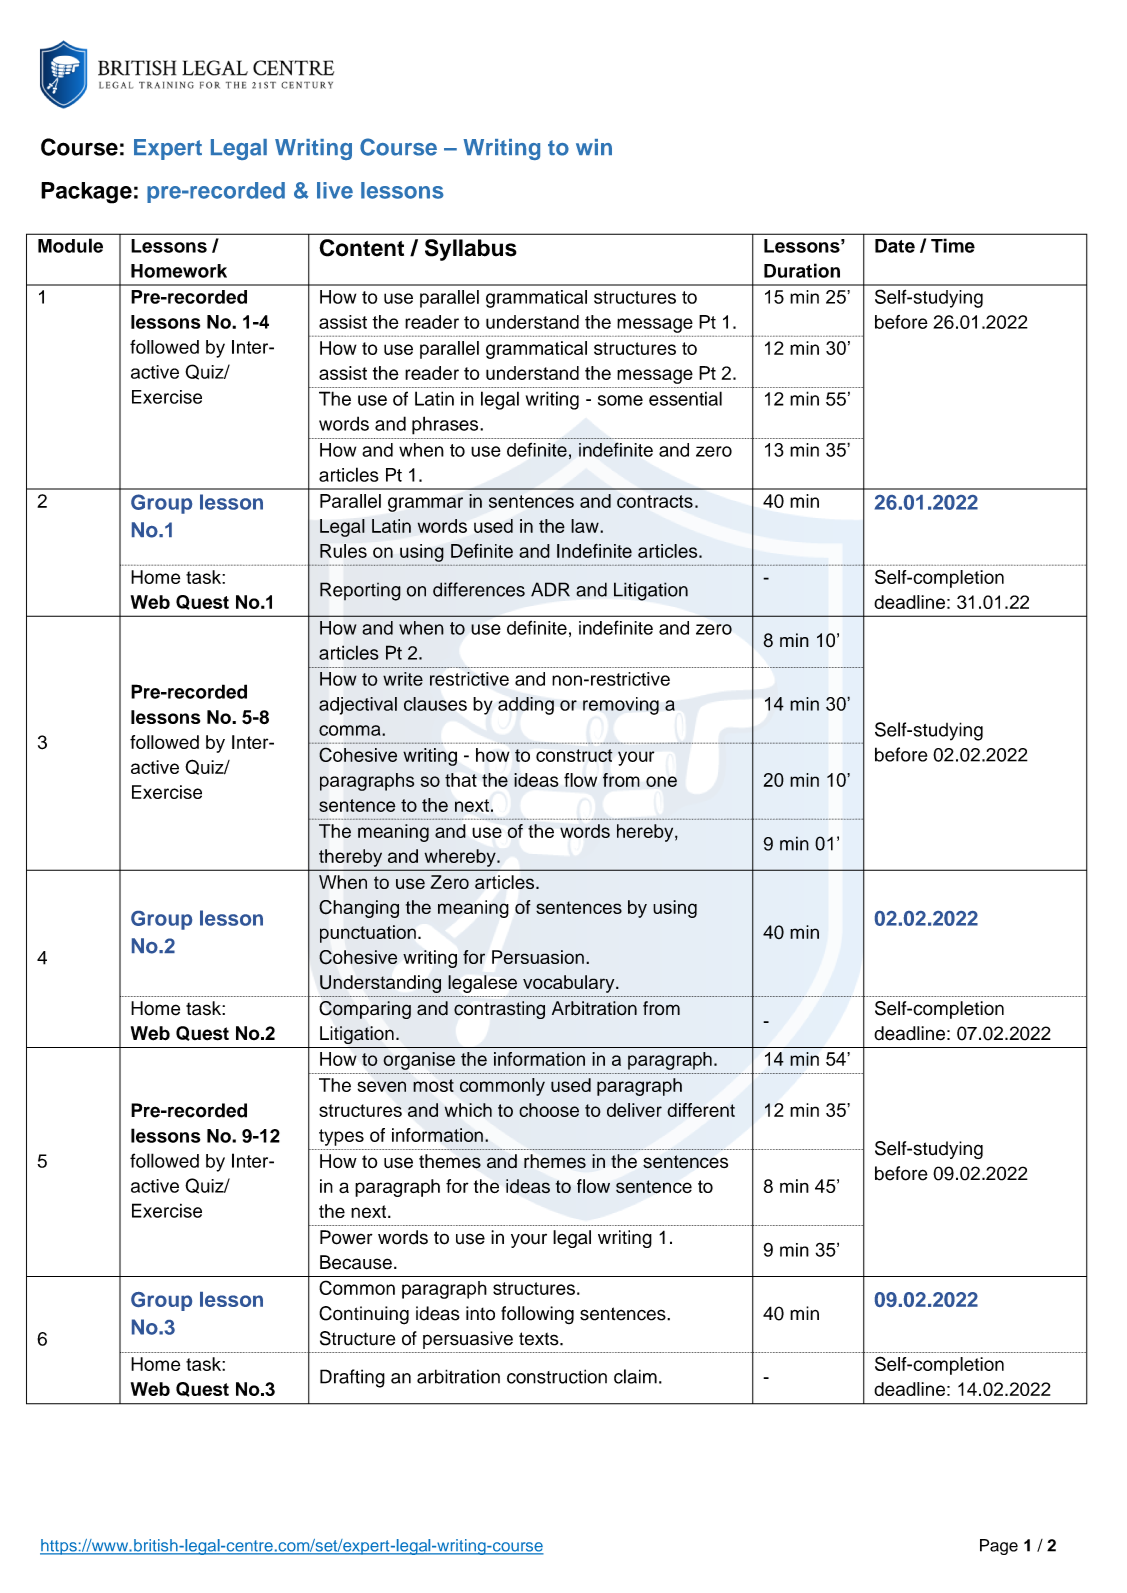  What do you see at coordinates (352, 1378) in the document?
I see `Drafting` at bounding box center [352, 1378].
